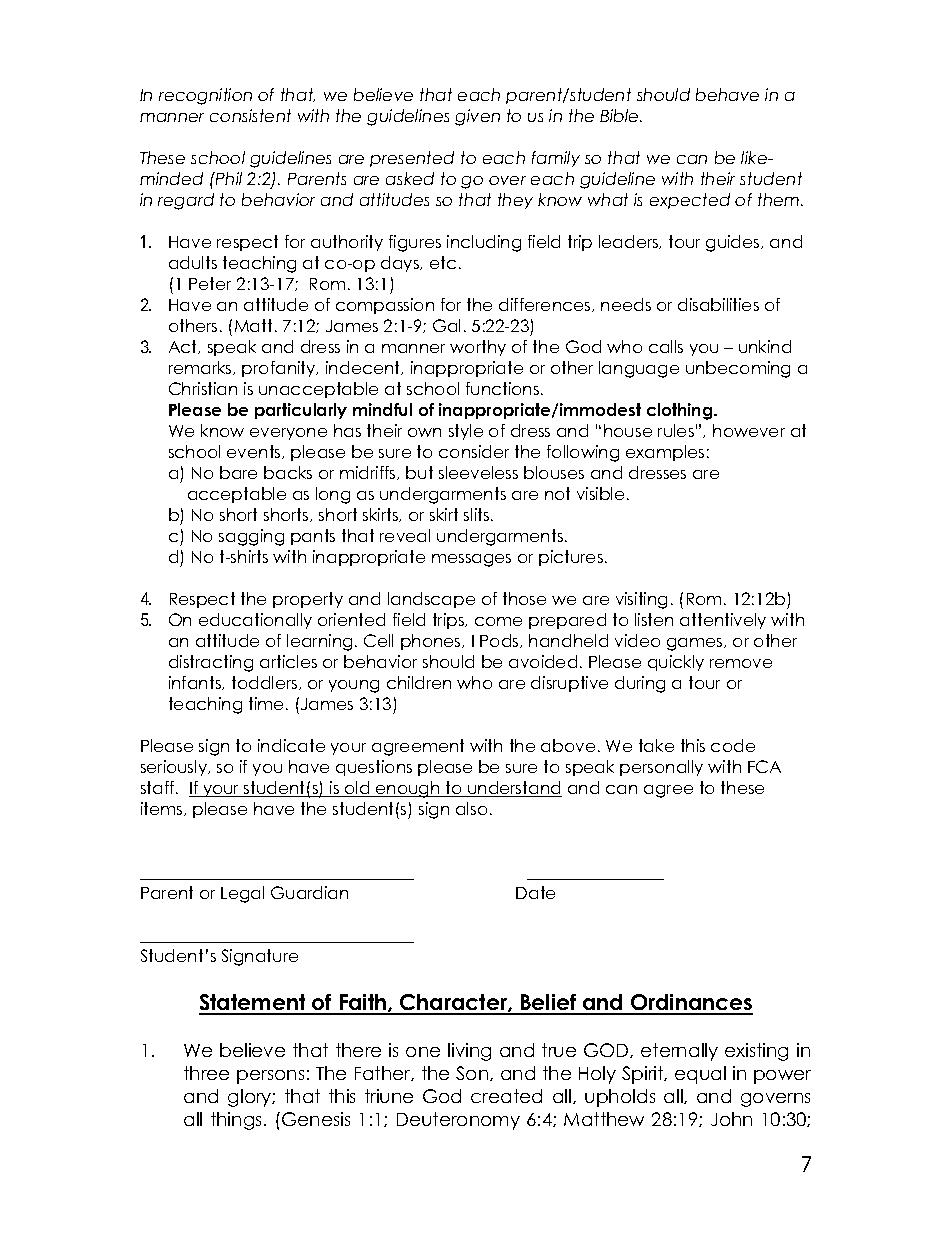 Image resolution: width=952 pixels, height=1233 pixels. Describe the element at coordinates (723, 621) in the page. I see `attentively` at that location.
